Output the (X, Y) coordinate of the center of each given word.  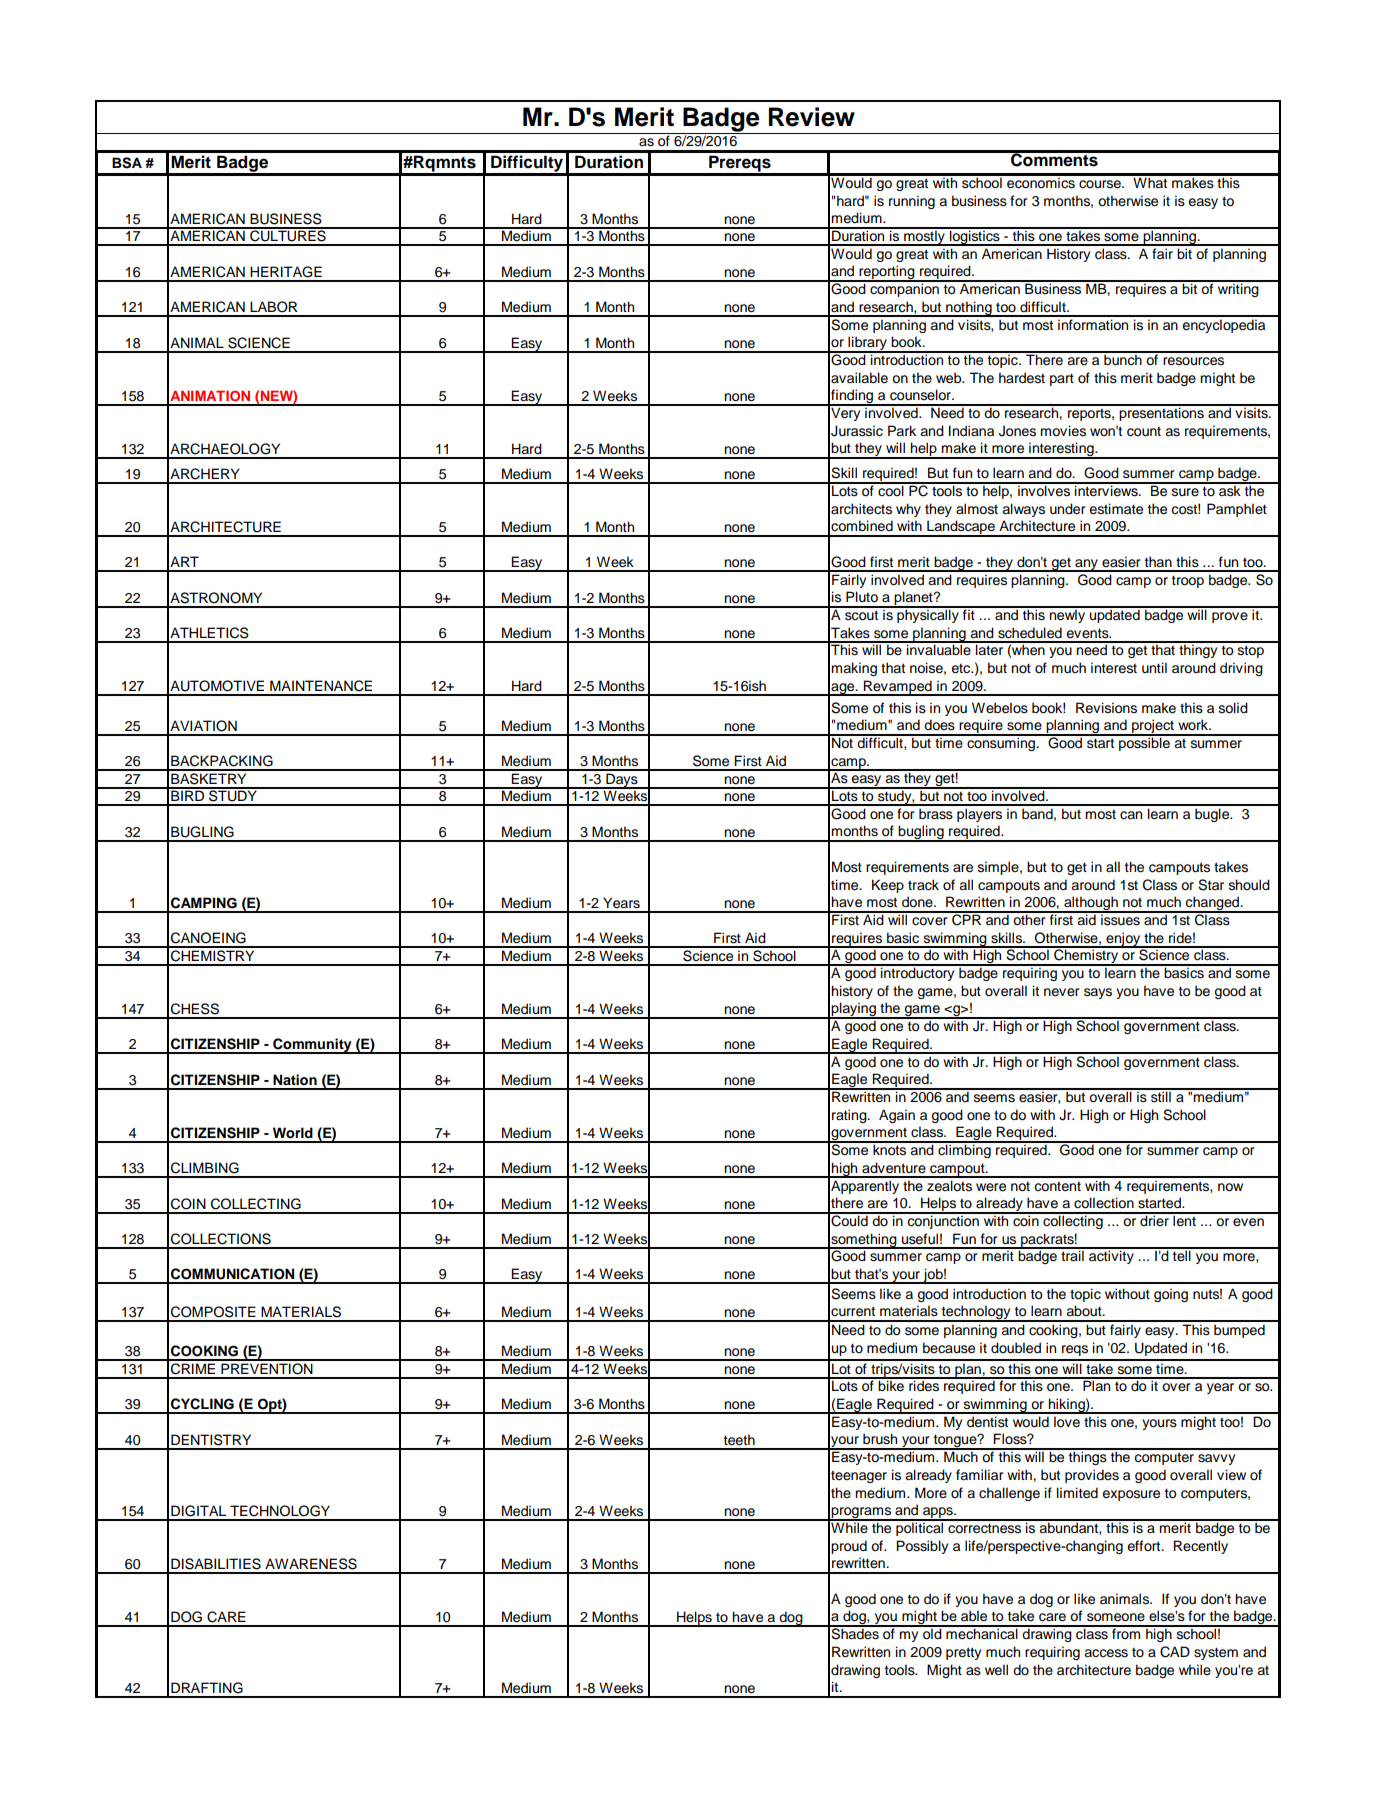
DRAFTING (207, 1688)
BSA (127, 163)
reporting (887, 273)
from (1126, 1632)
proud (849, 1547)
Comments (1054, 159)
